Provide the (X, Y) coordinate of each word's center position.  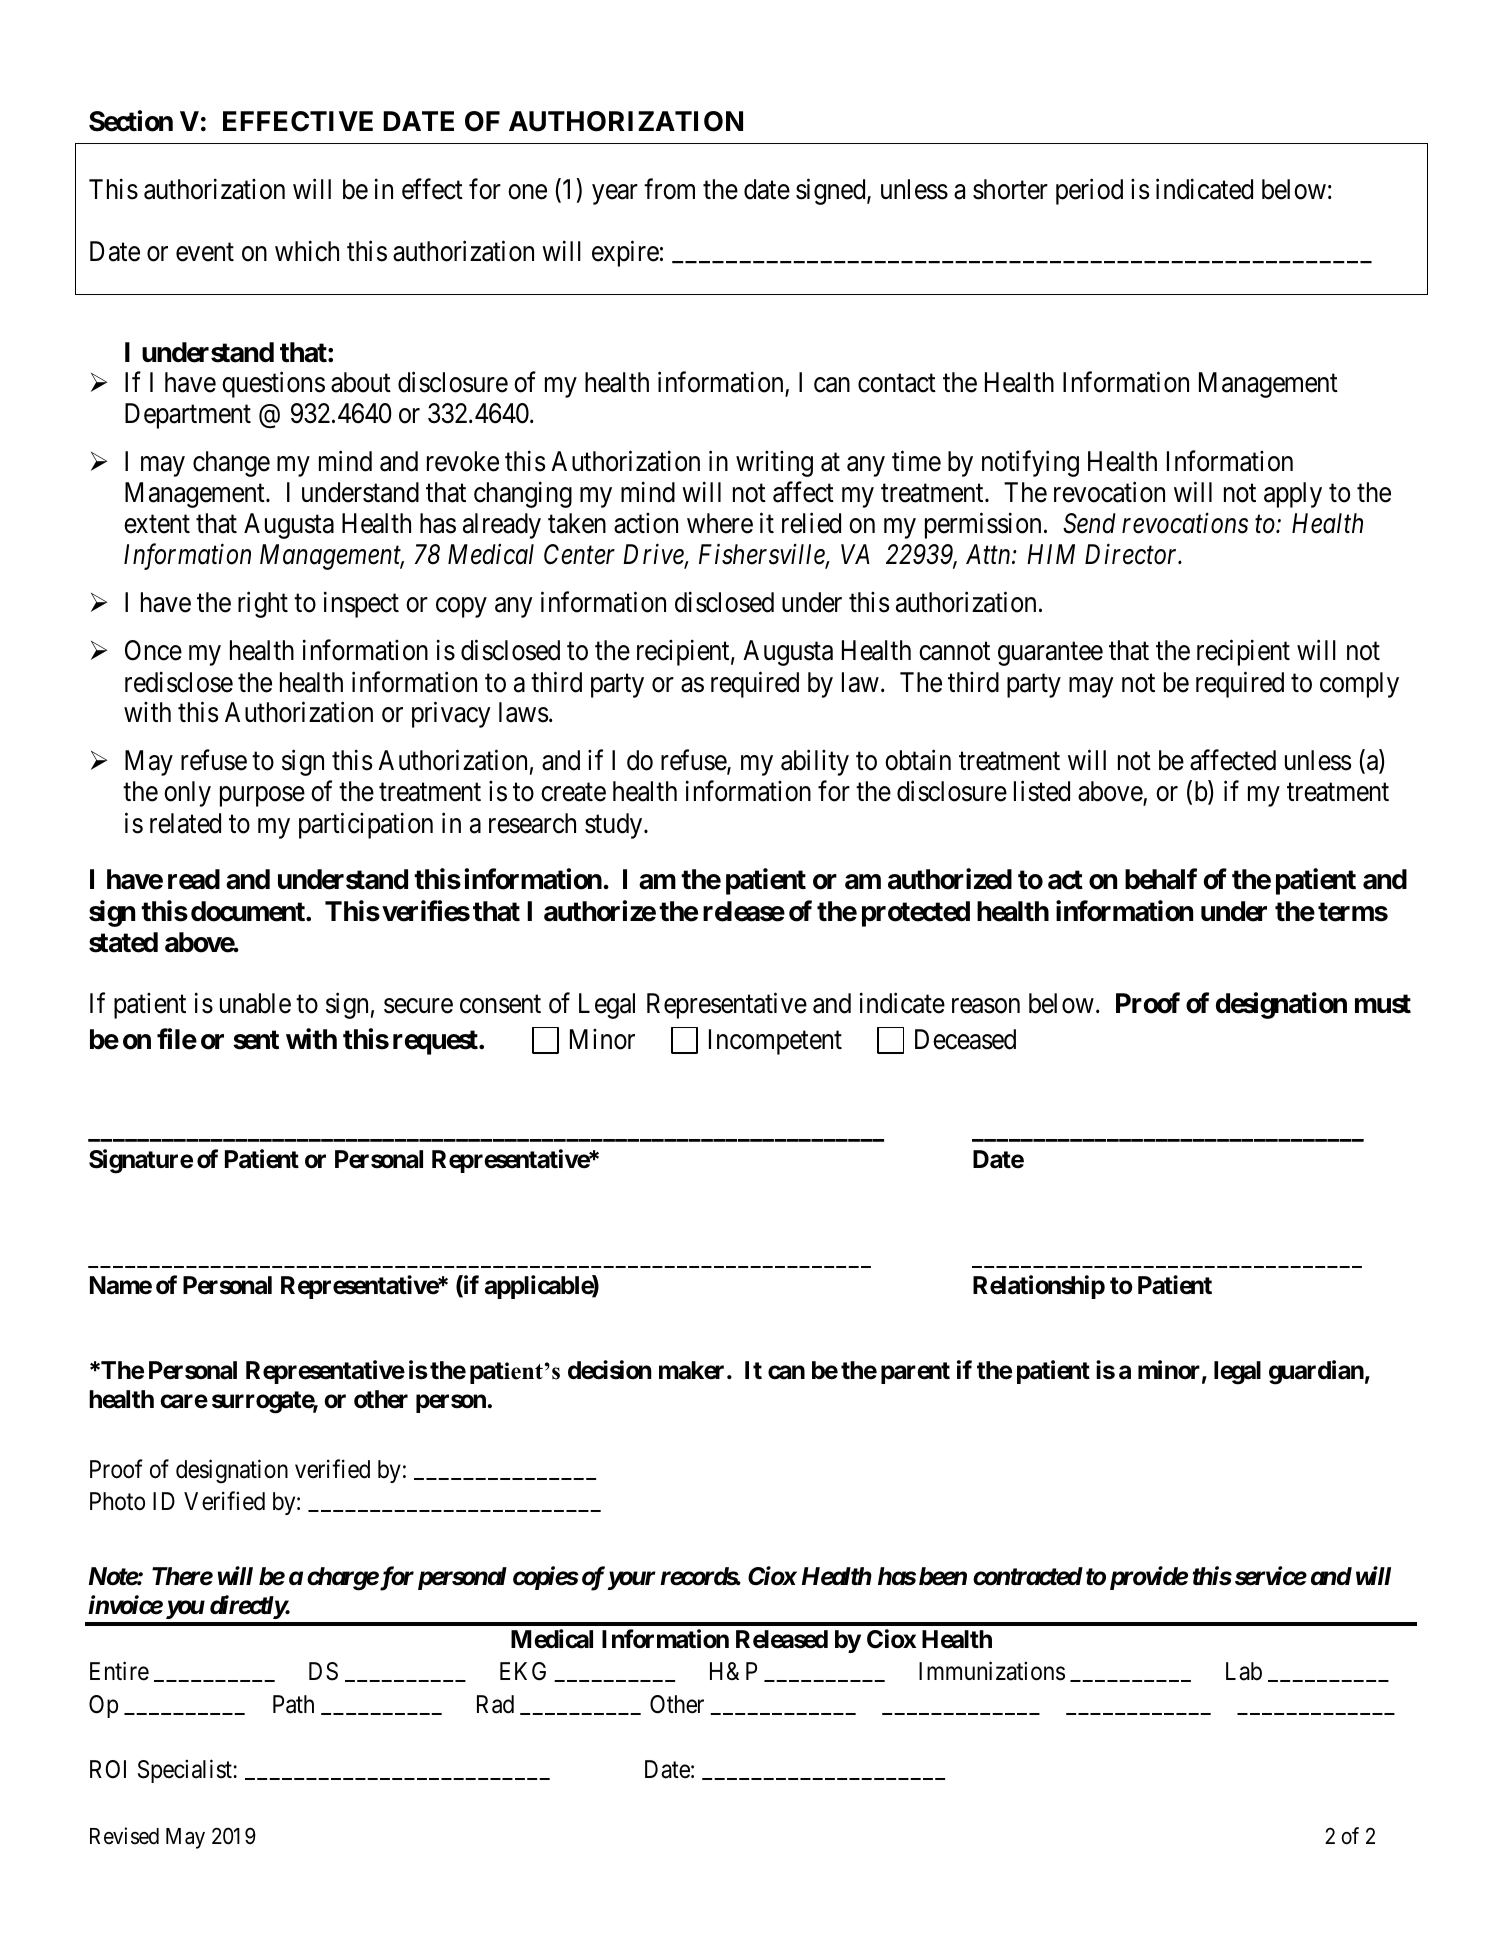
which (307, 251)
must (1383, 1004)
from (669, 189)
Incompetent (775, 1042)
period (1089, 191)
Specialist (186, 1771)
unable (255, 1003)
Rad (495, 1704)
